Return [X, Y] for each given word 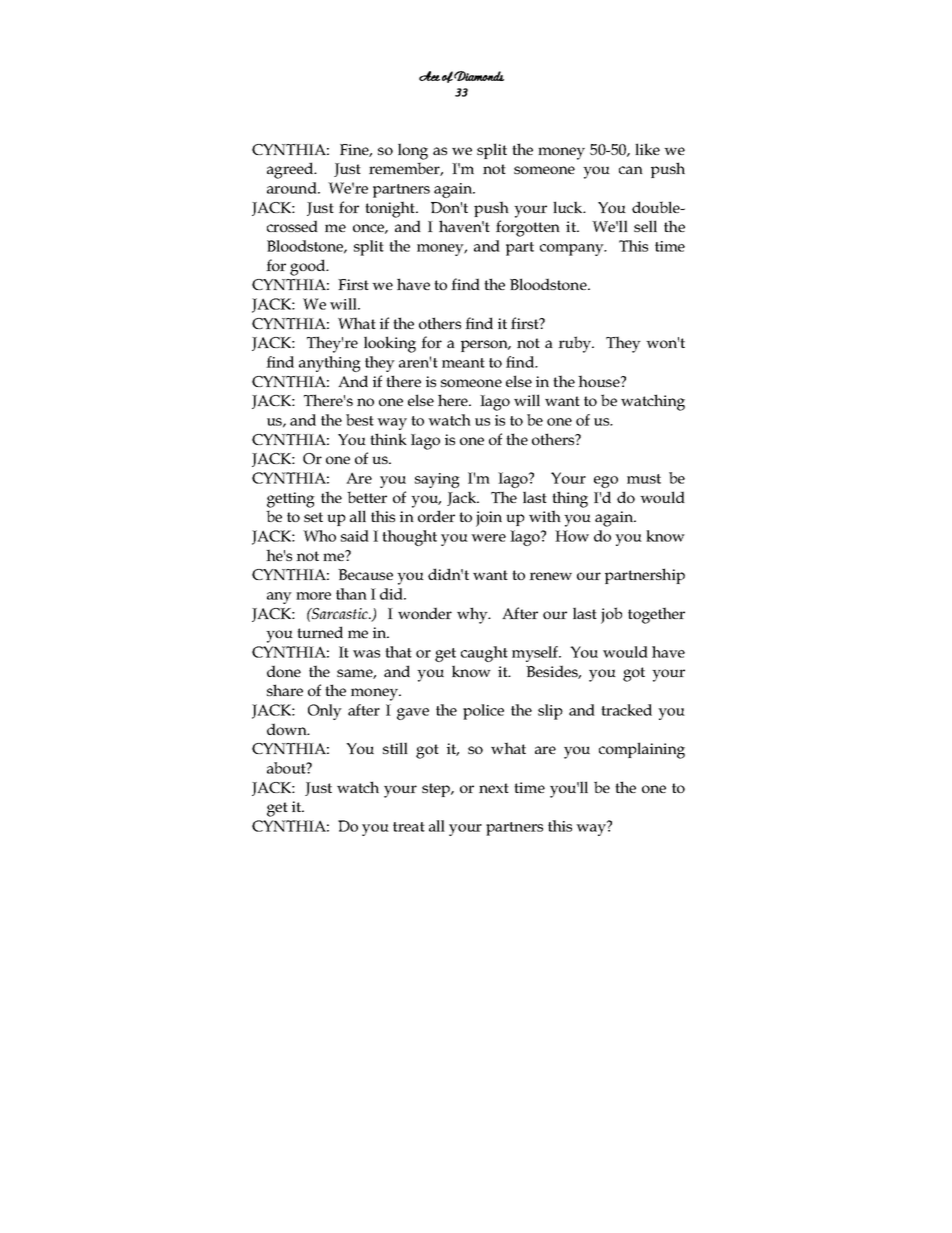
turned [320, 632]
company [573, 250]
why [473, 615]
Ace [429, 76]
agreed [291, 170]
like [647, 149]
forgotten [528, 228]
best [360, 420]
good [309, 267]
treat [409, 827]
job [611, 615]
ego [606, 482]
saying [437, 480]
